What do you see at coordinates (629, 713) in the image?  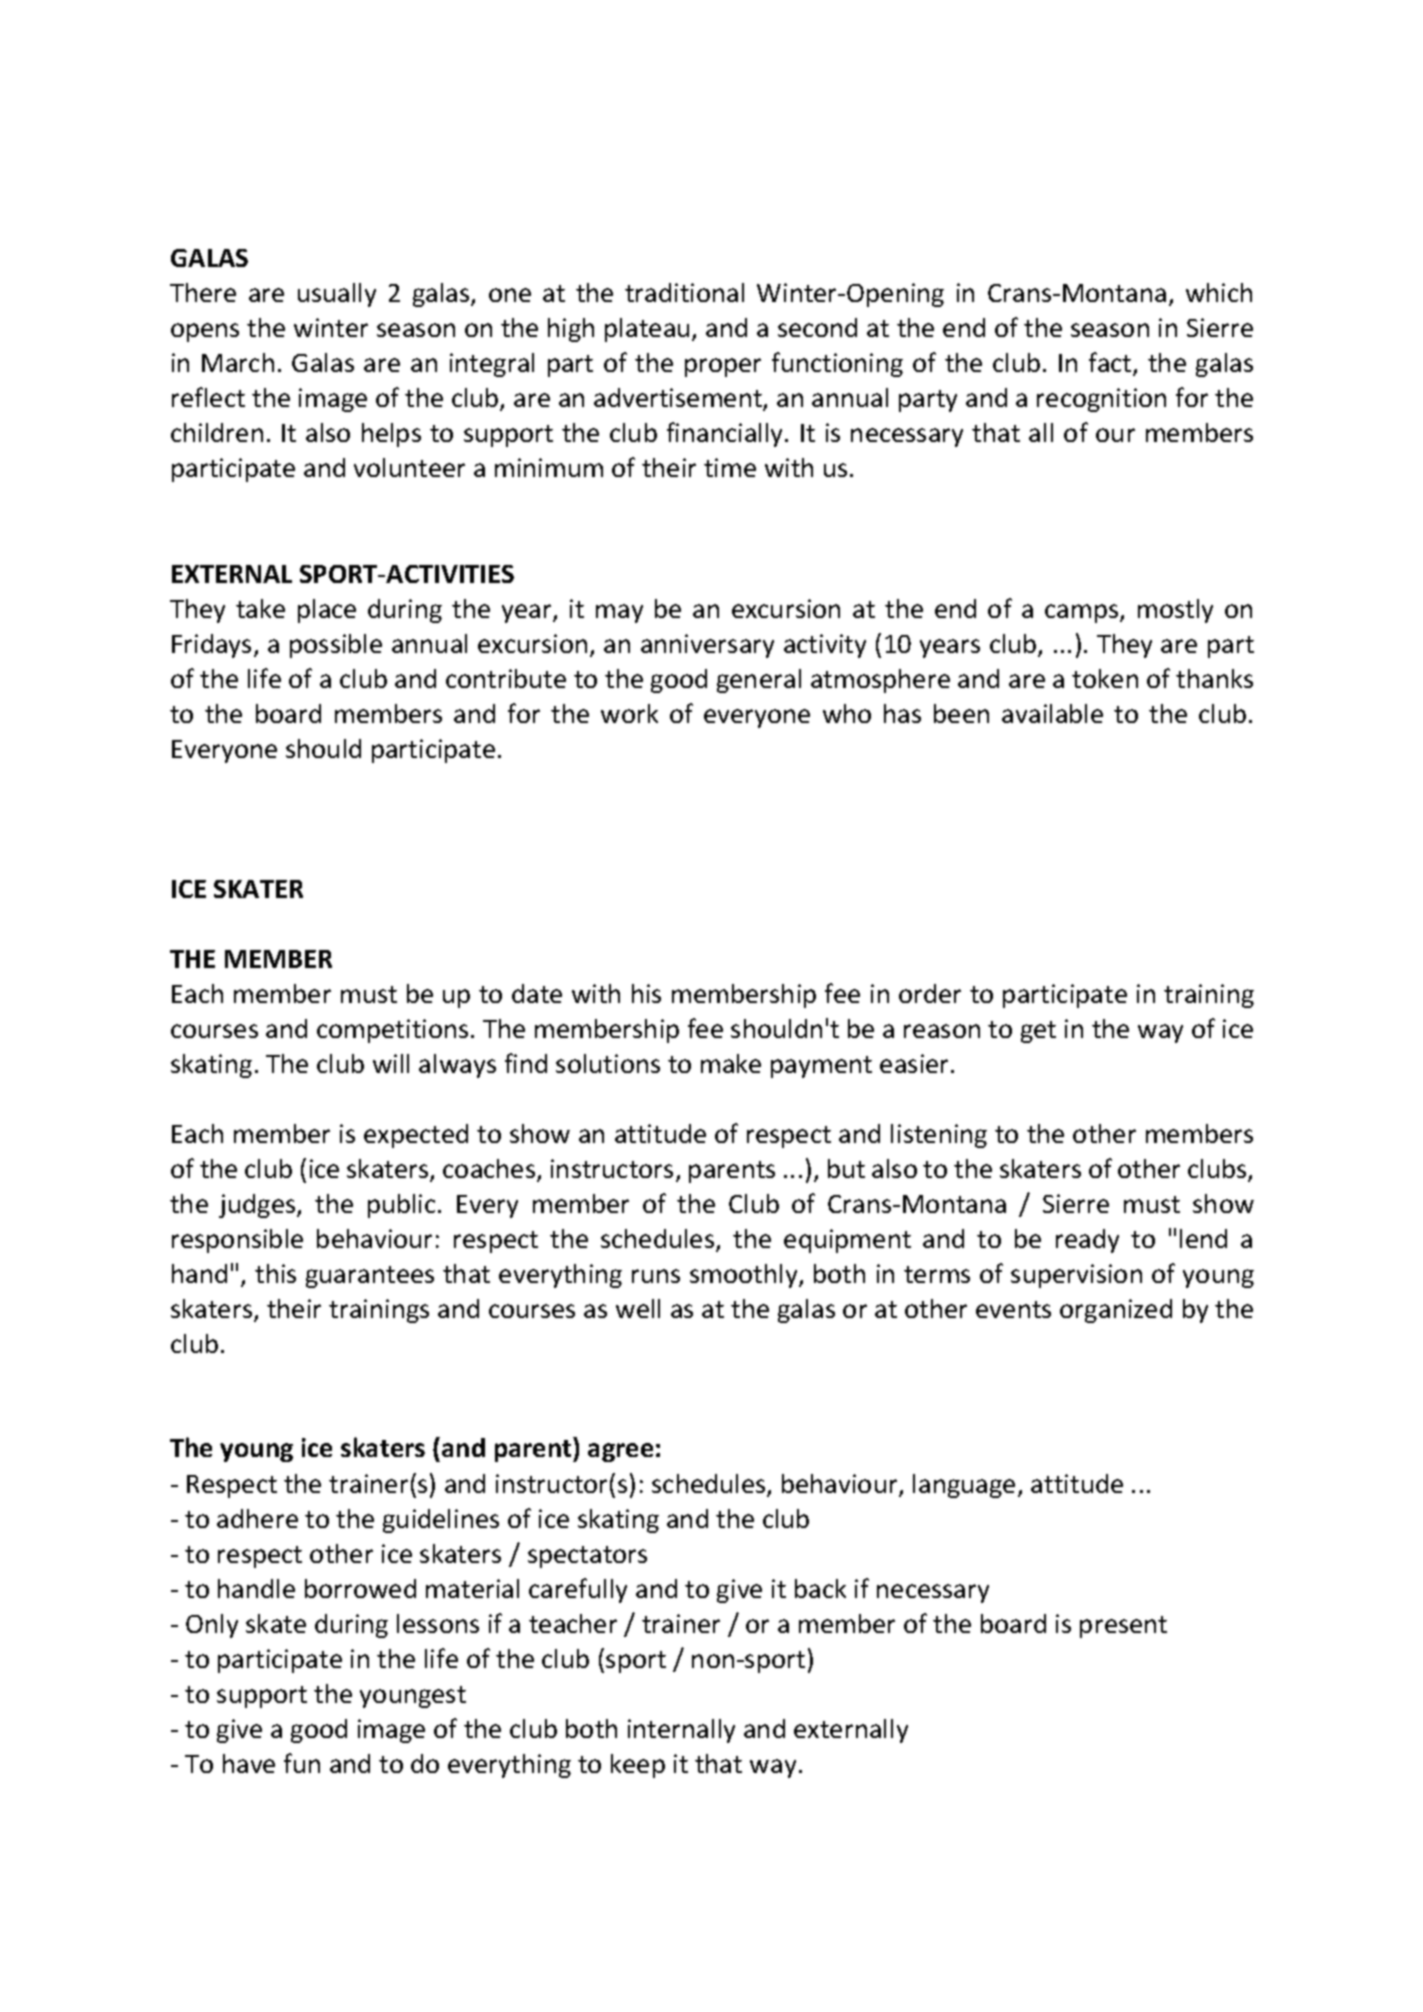 I see `work` at bounding box center [629, 713].
